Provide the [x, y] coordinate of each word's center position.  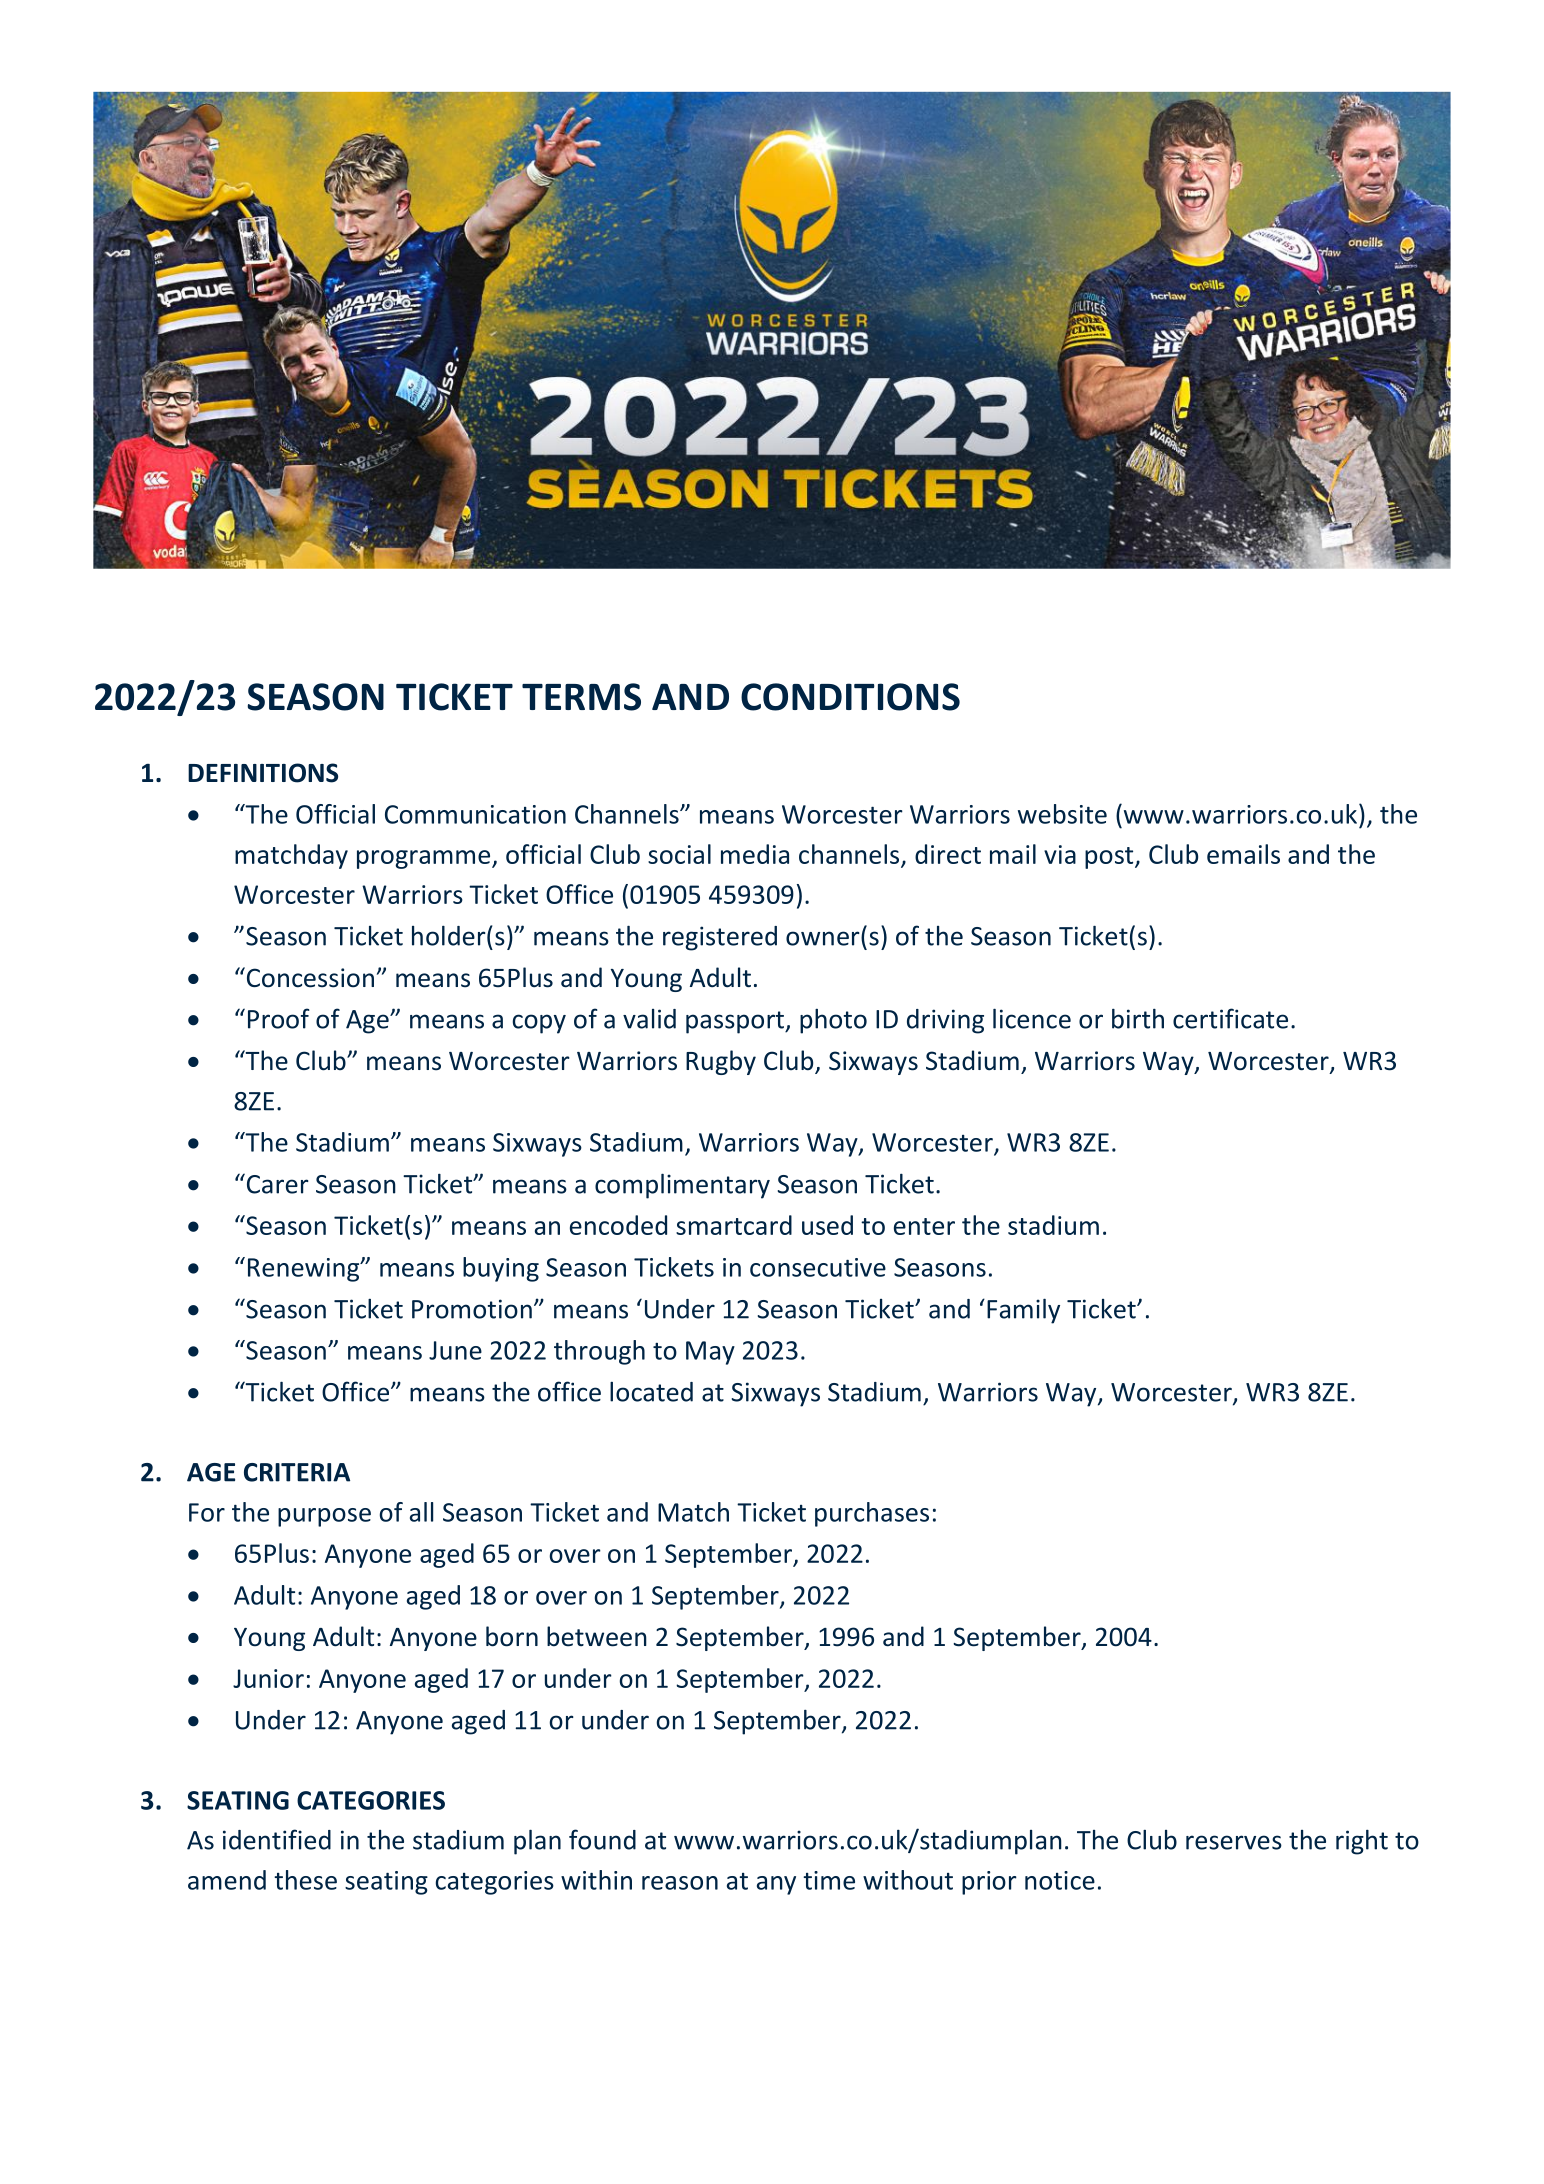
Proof [279, 1018]
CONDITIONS [850, 697]
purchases [872, 1514]
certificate [1230, 1018]
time [829, 1880]
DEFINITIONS [263, 773]
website [1062, 814]
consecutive [818, 1267]
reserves [1234, 1842]
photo [833, 1021]
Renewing [305, 1270]
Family [1023, 1311]
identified [277, 1839]
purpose [324, 1517]
